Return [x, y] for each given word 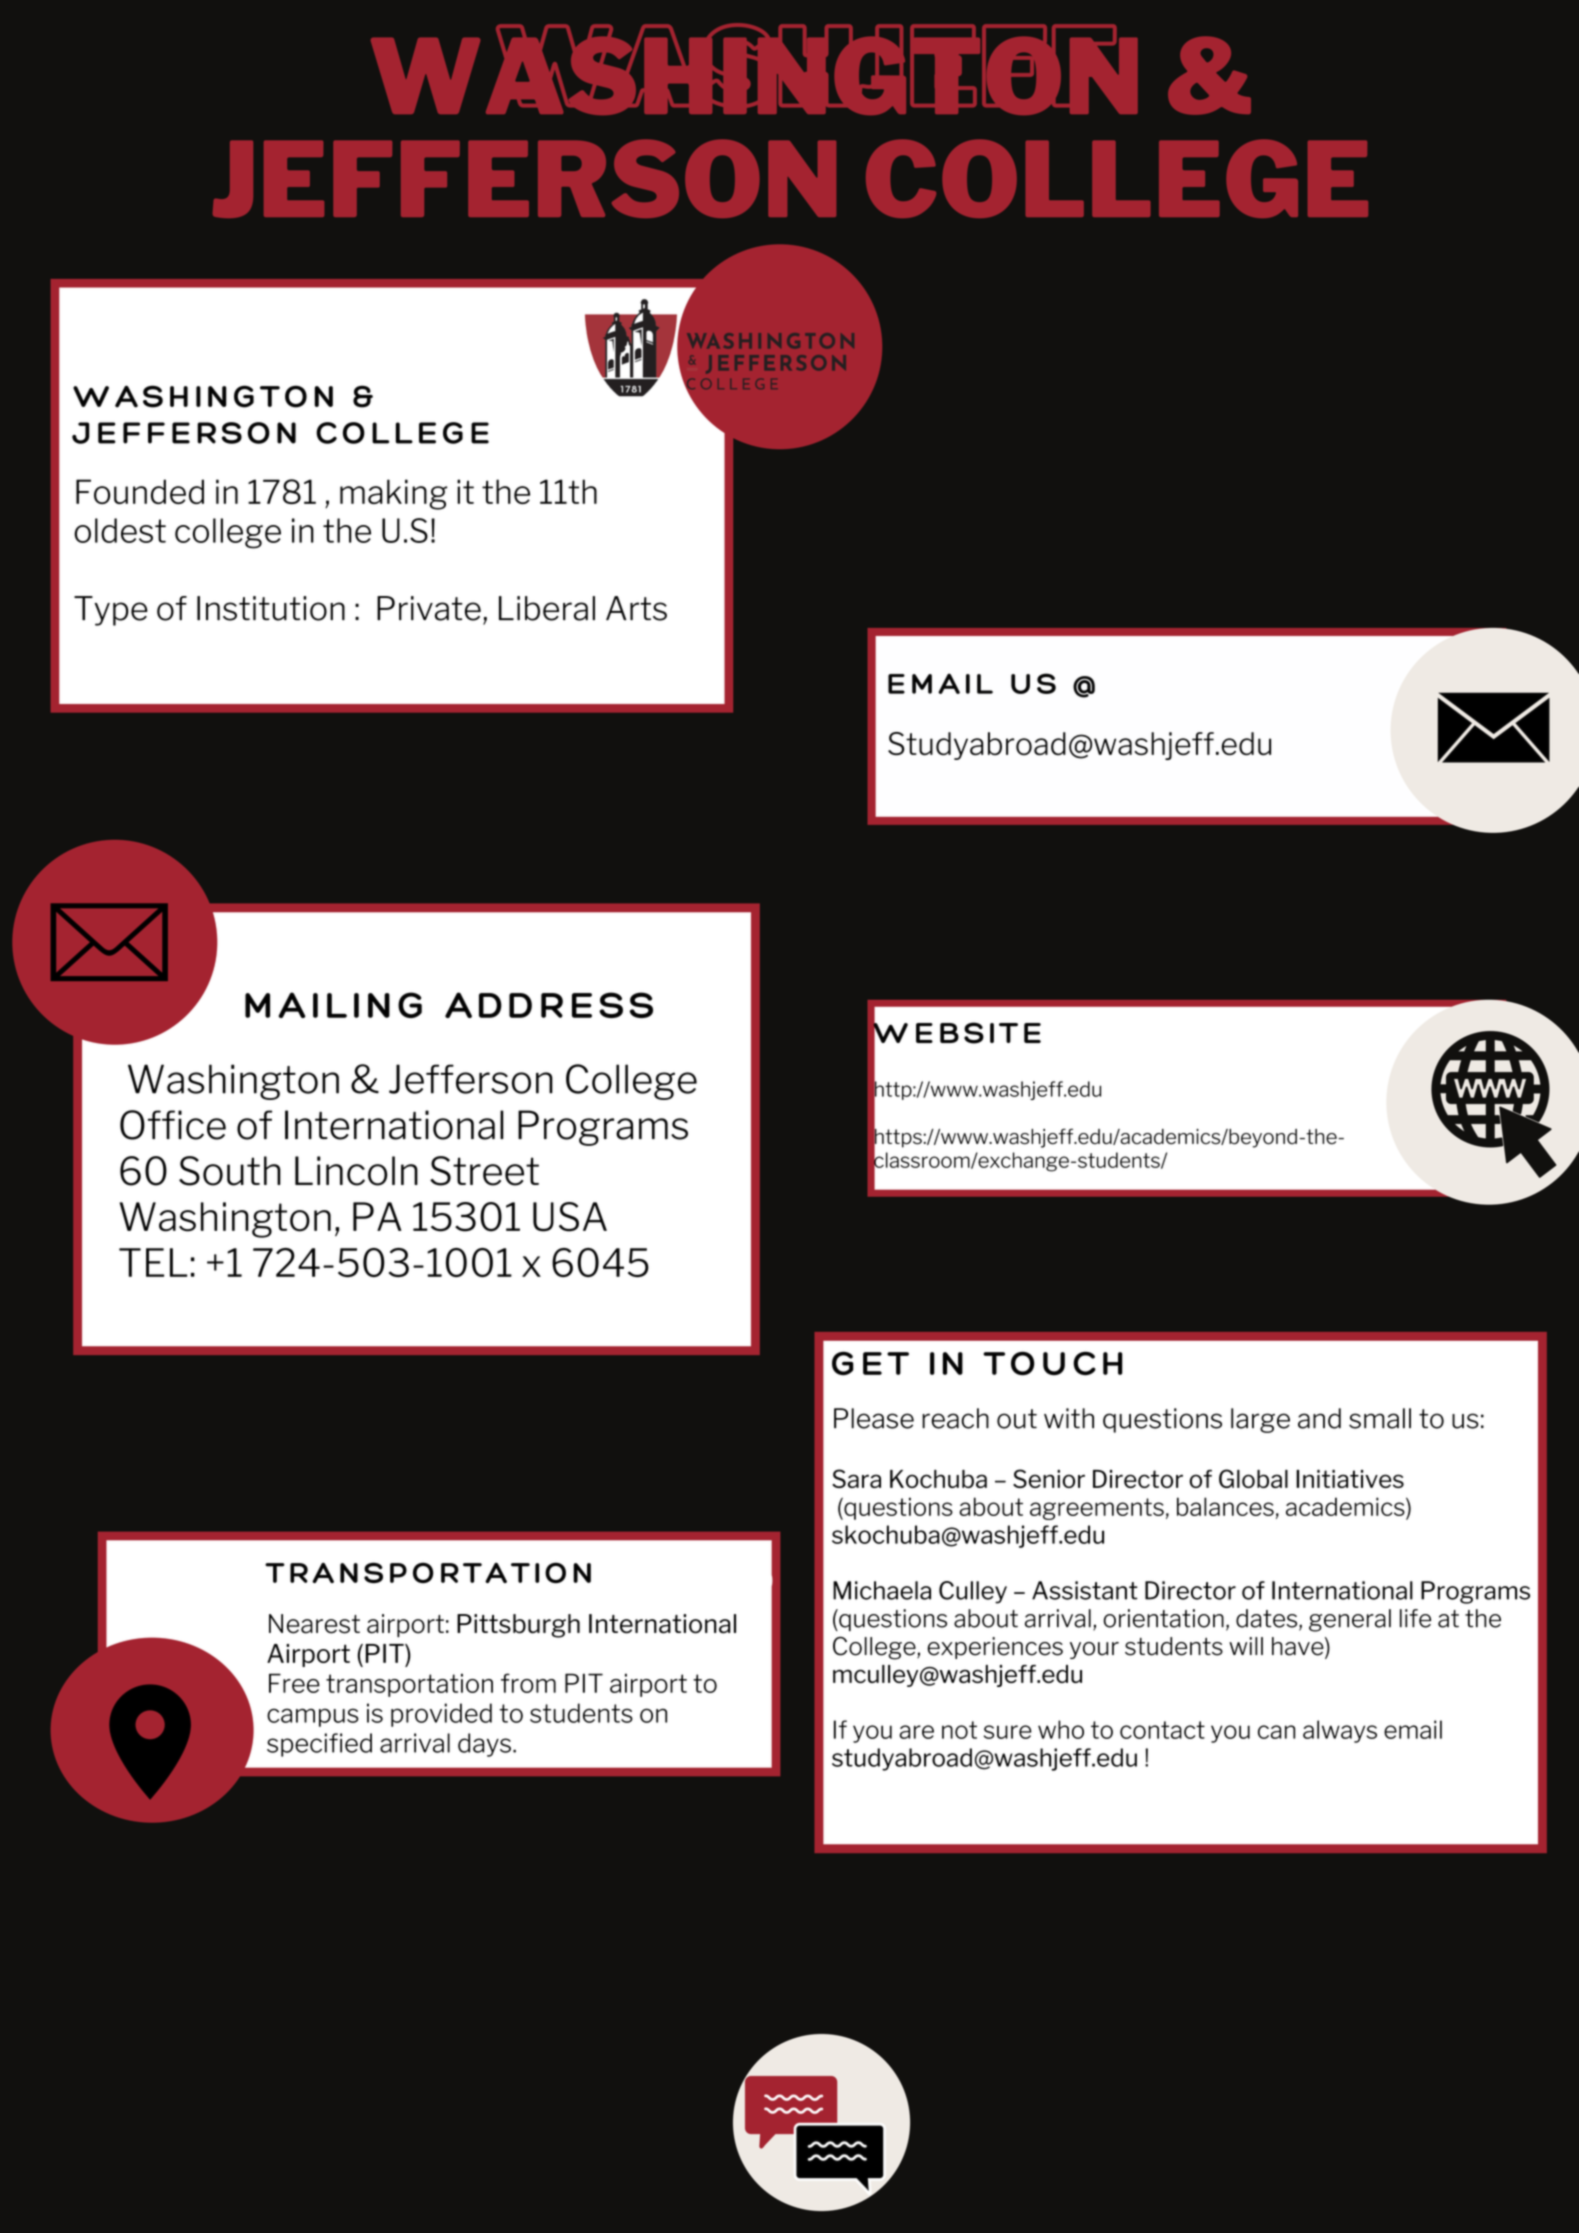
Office [173, 1125]
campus [313, 1717]
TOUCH [1053, 1363]
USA [570, 1217]
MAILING [333, 1005]
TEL [153, 1262]
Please [874, 1418]
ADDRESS [549, 1005]
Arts [636, 608]
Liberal [547, 608]
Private [429, 608]
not [959, 1730]
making [393, 494]
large [1260, 1420]
